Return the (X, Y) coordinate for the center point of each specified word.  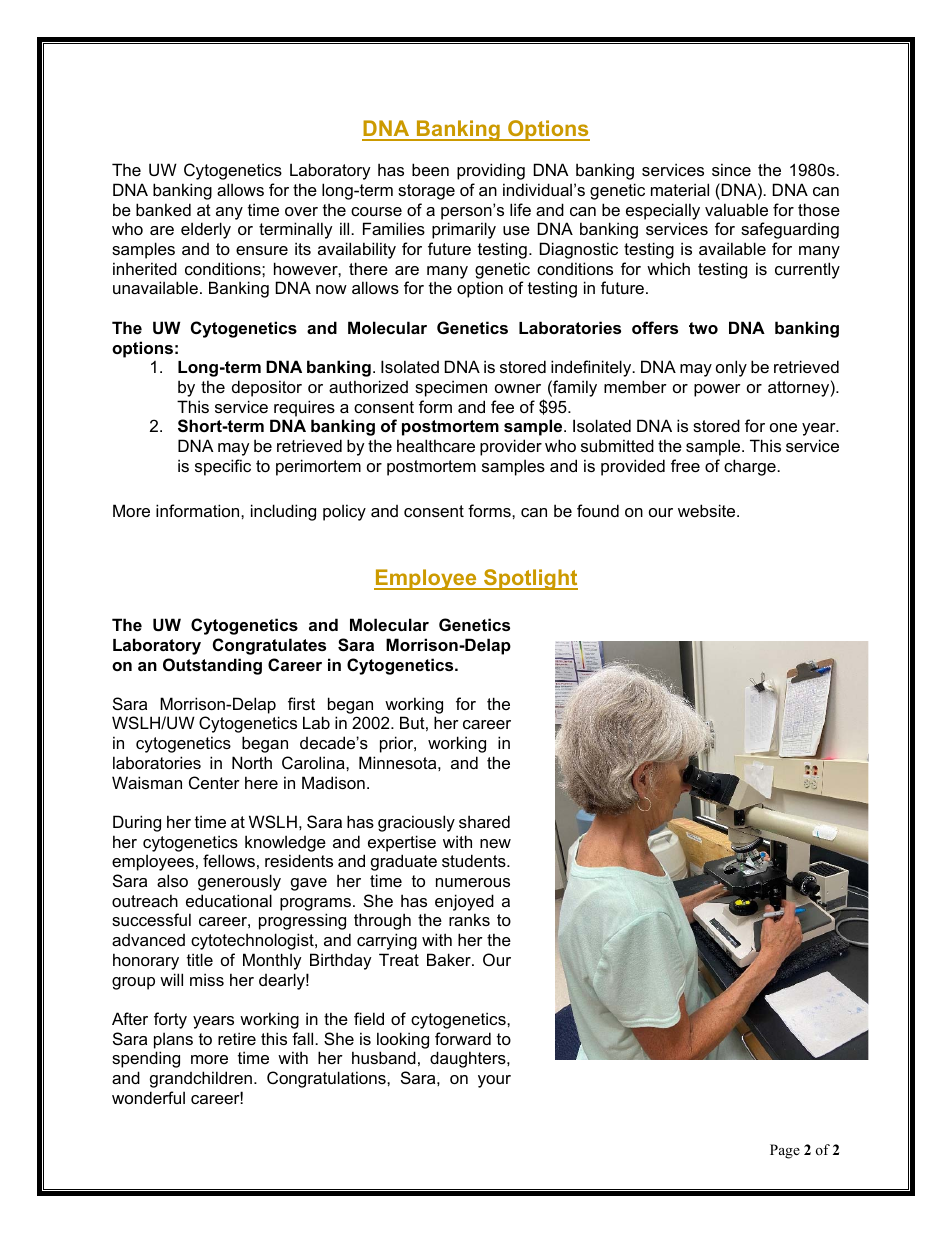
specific (223, 467)
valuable (736, 209)
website (708, 510)
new (495, 843)
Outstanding (212, 666)
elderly (206, 230)
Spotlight (530, 579)
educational (229, 900)
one (783, 427)
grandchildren (201, 1079)
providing (491, 171)
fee (502, 406)
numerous (473, 882)
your (494, 1081)
